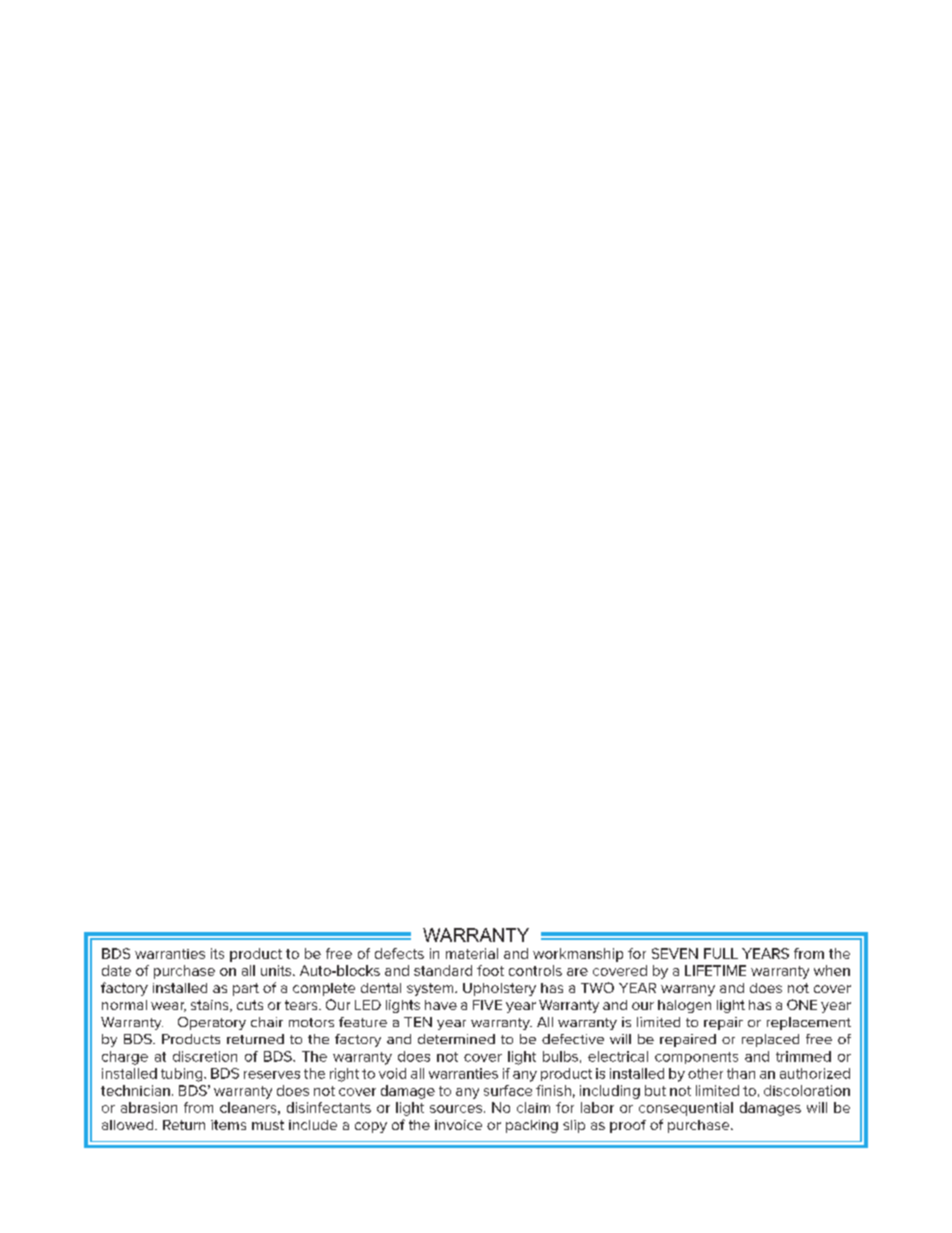  What do you see at coordinates (508, 1090) in the document?
I see `surface` at bounding box center [508, 1090].
